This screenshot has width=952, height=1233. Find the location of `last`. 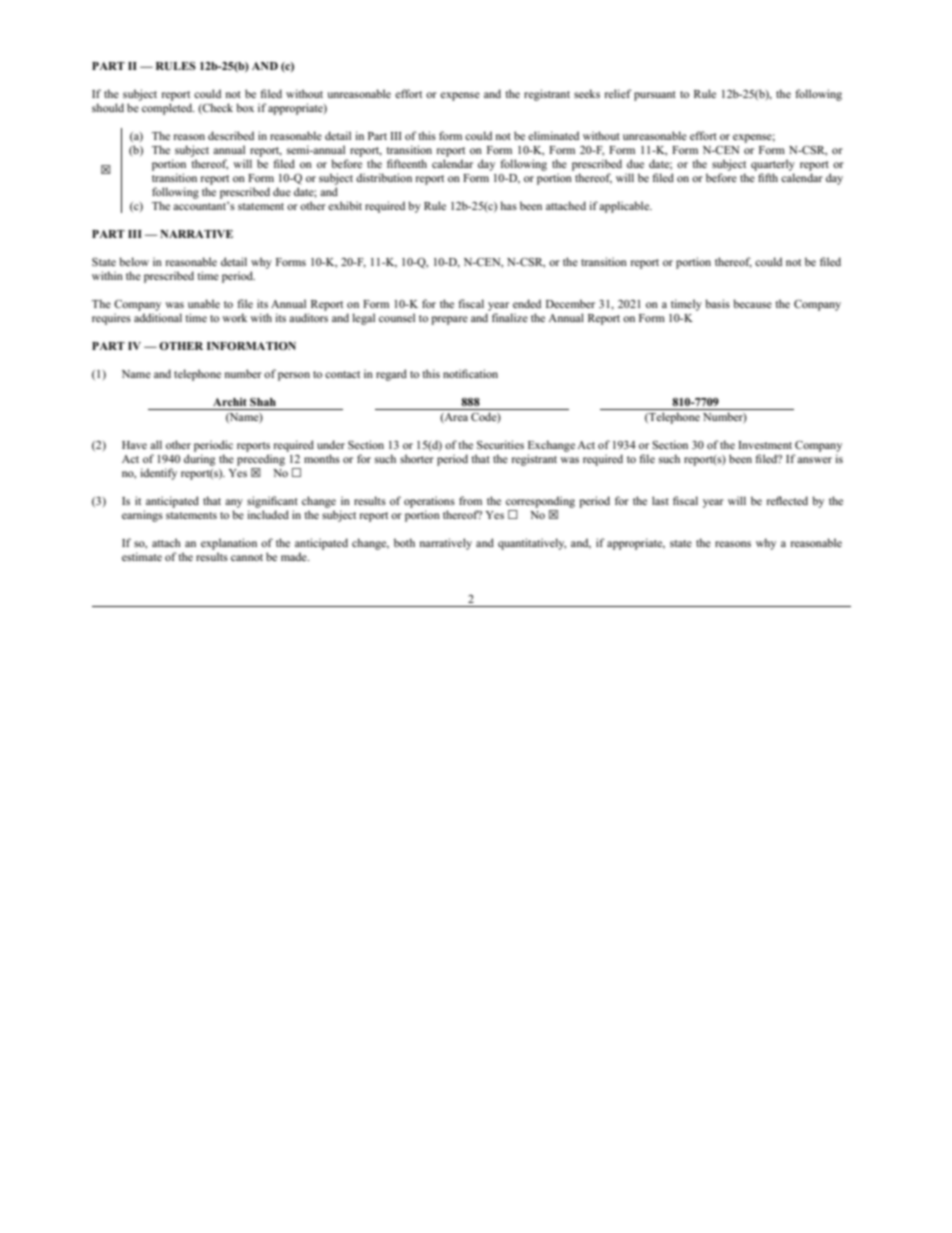

last is located at coordinates (660, 500).
